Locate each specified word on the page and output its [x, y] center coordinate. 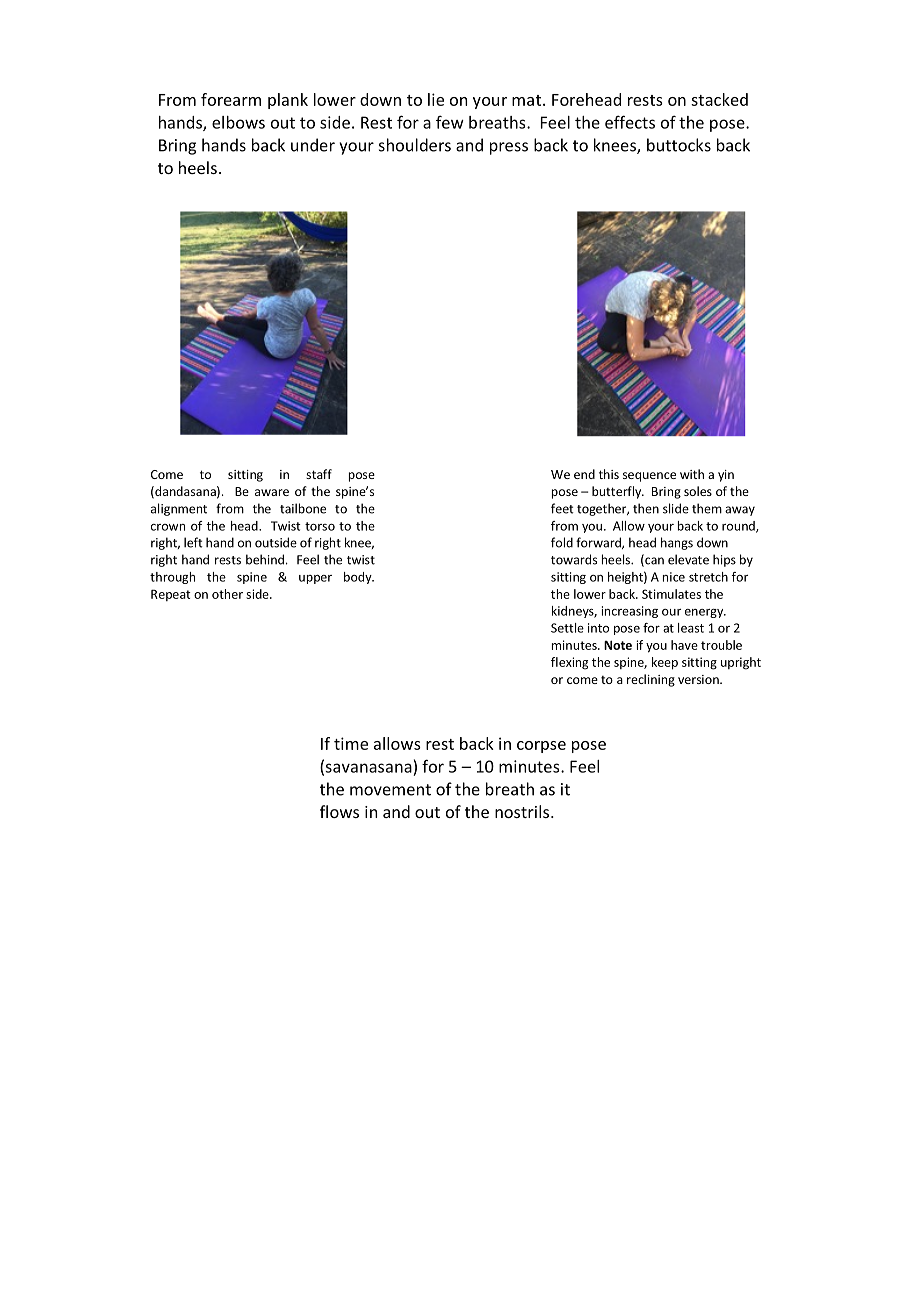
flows [339, 811]
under [313, 145]
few [450, 122]
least [691, 628]
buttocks [679, 145]
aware [272, 492]
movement [390, 790]
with [692, 474]
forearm [231, 99]
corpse [541, 747]
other [227, 594]
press [509, 148]
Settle [567, 628]
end [584, 474]
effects [630, 122]
